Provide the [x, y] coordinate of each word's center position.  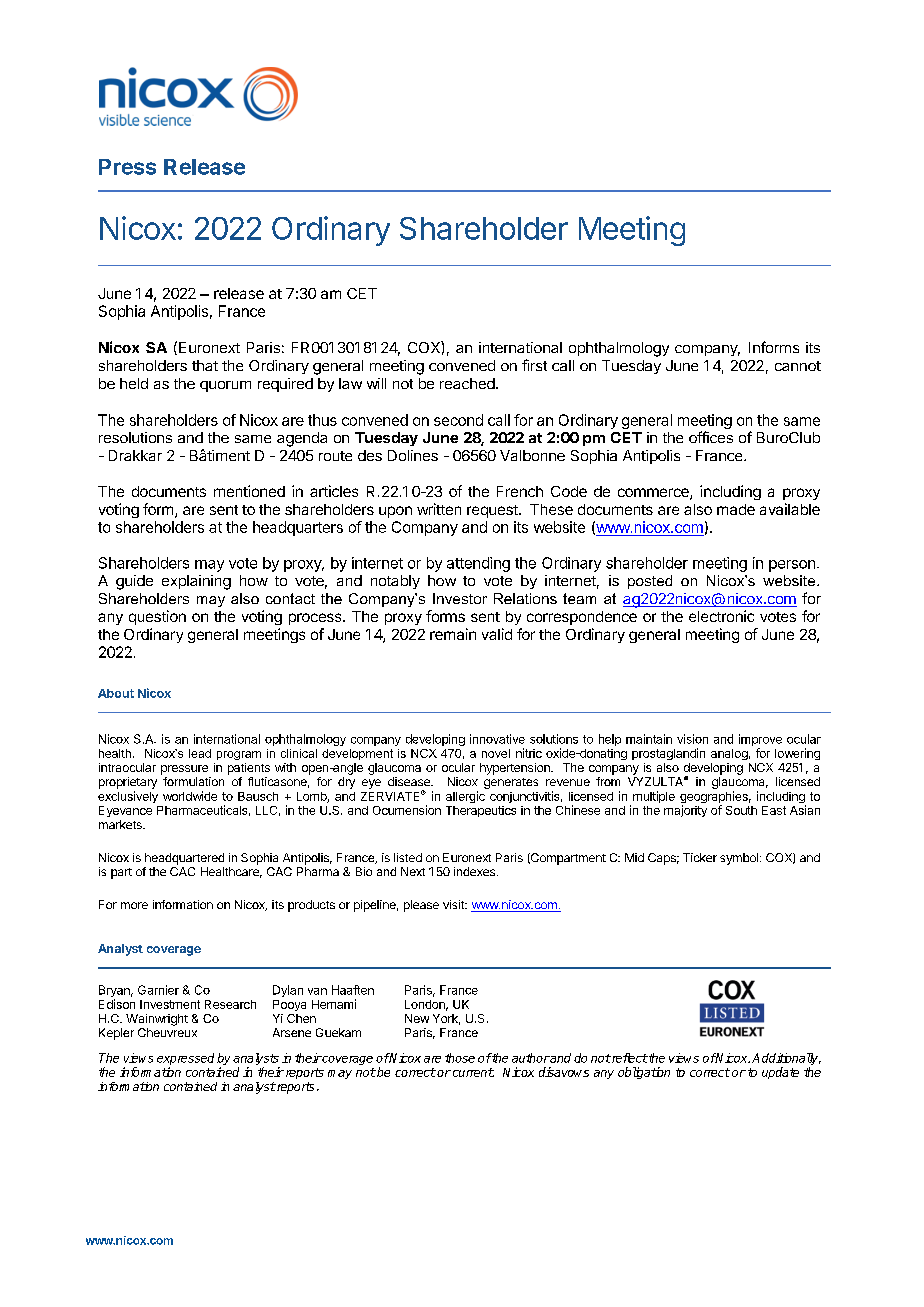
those [460, 1058]
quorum [225, 386]
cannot [798, 366]
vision [692, 739]
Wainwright [157, 1020]
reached [467, 383]
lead [200, 753]
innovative [497, 739]
